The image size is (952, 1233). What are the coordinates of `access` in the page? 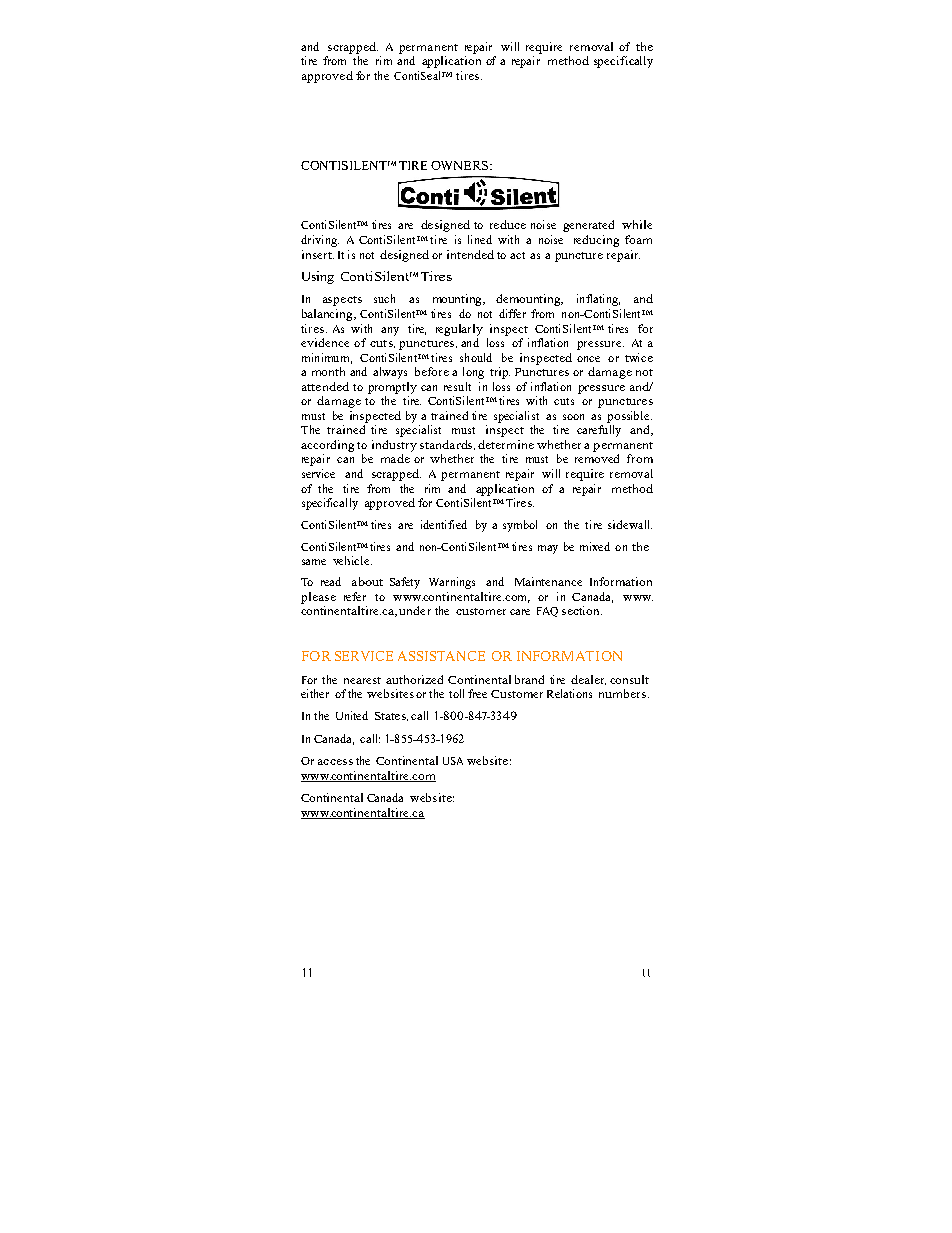 It's located at (335, 762).
